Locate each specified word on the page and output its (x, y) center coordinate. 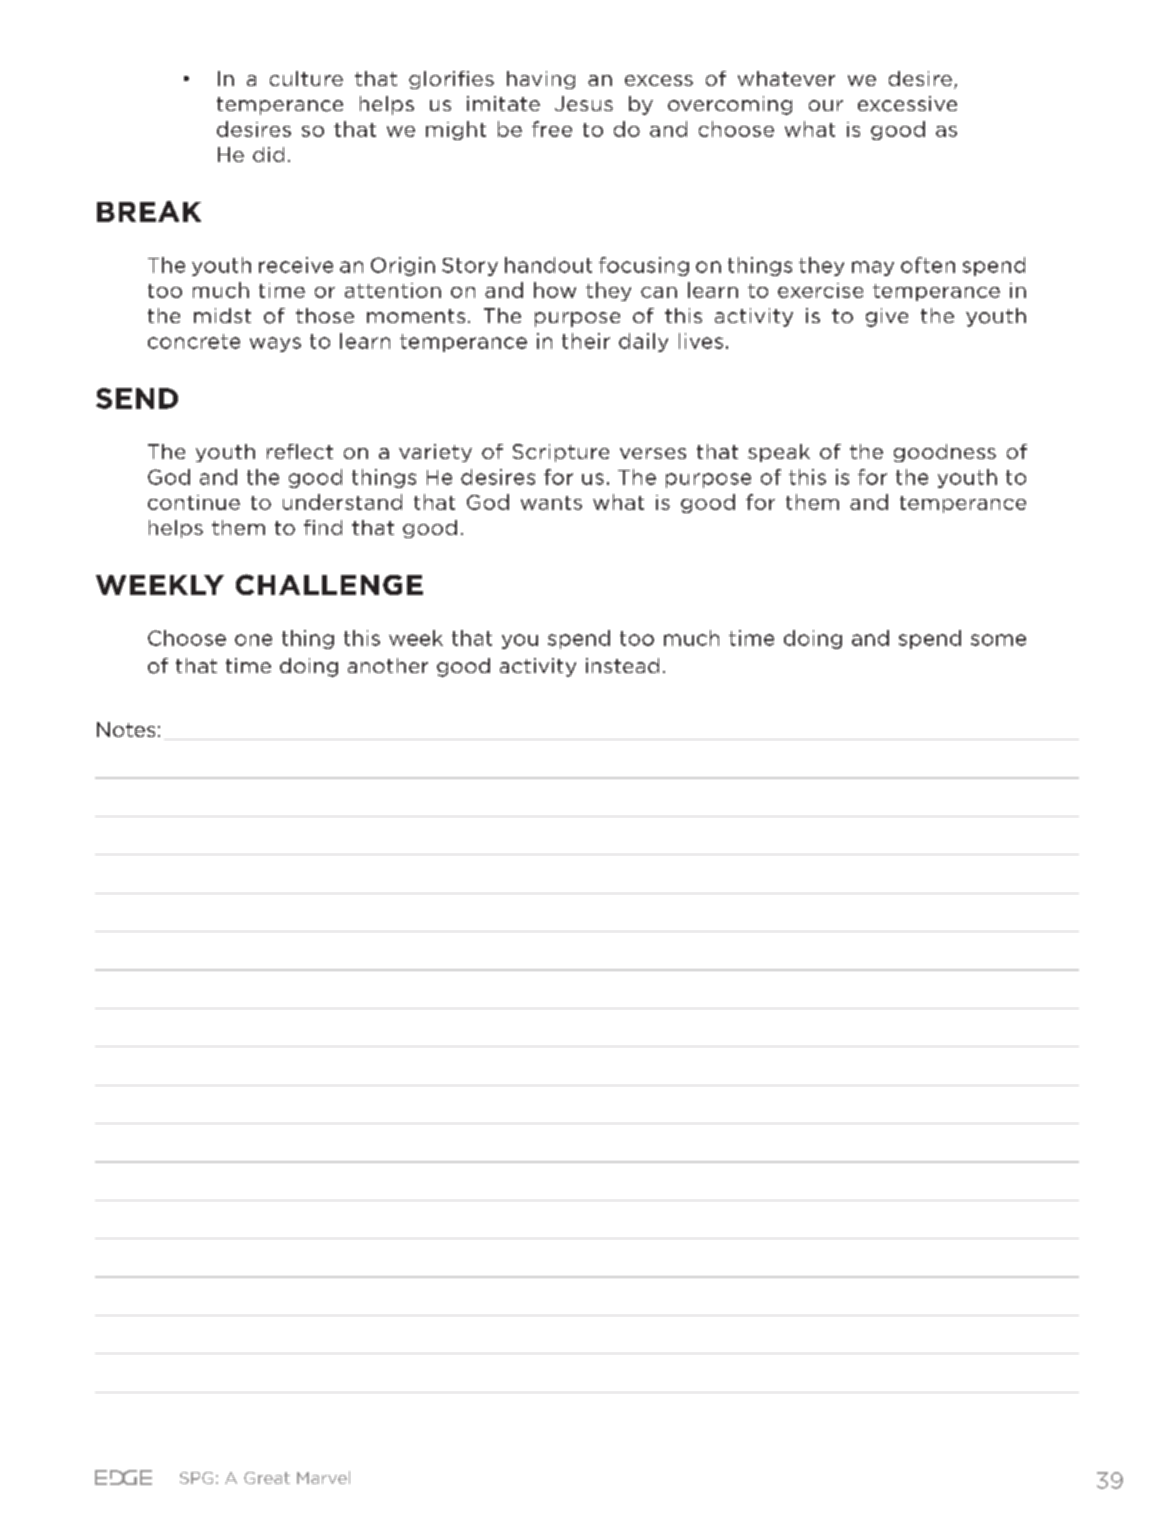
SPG (196, 1478)
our (826, 105)
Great (267, 1478)
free (552, 129)
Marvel (323, 1477)
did (268, 154)
